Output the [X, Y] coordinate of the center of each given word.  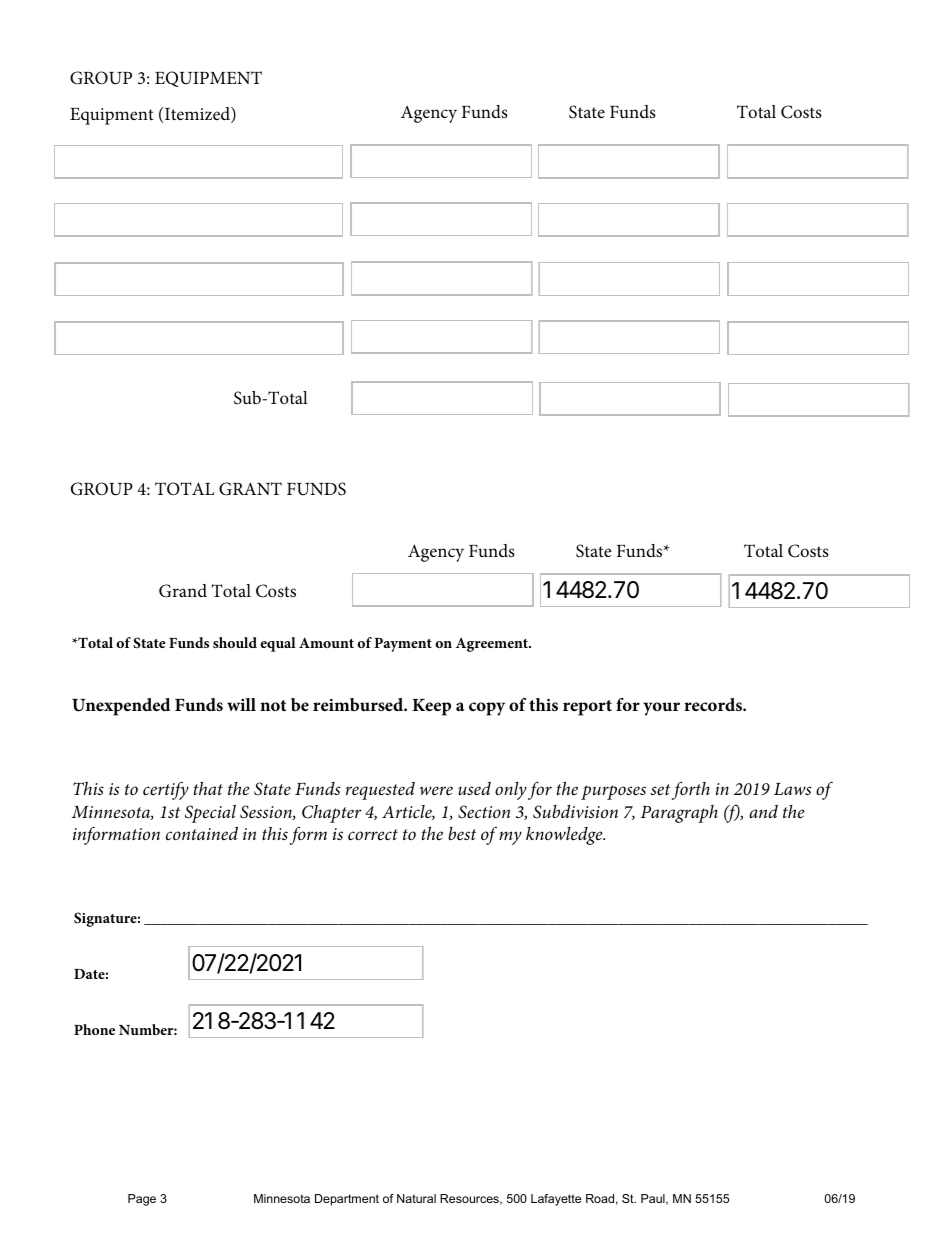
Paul [654, 1199]
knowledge [565, 836]
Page [142, 1200]
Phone [94, 1029]
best [462, 834]
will [241, 704]
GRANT [250, 489]
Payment [403, 645]
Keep [432, 707]
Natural [416, 1198]
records [714, 705]
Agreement [493, 645]
